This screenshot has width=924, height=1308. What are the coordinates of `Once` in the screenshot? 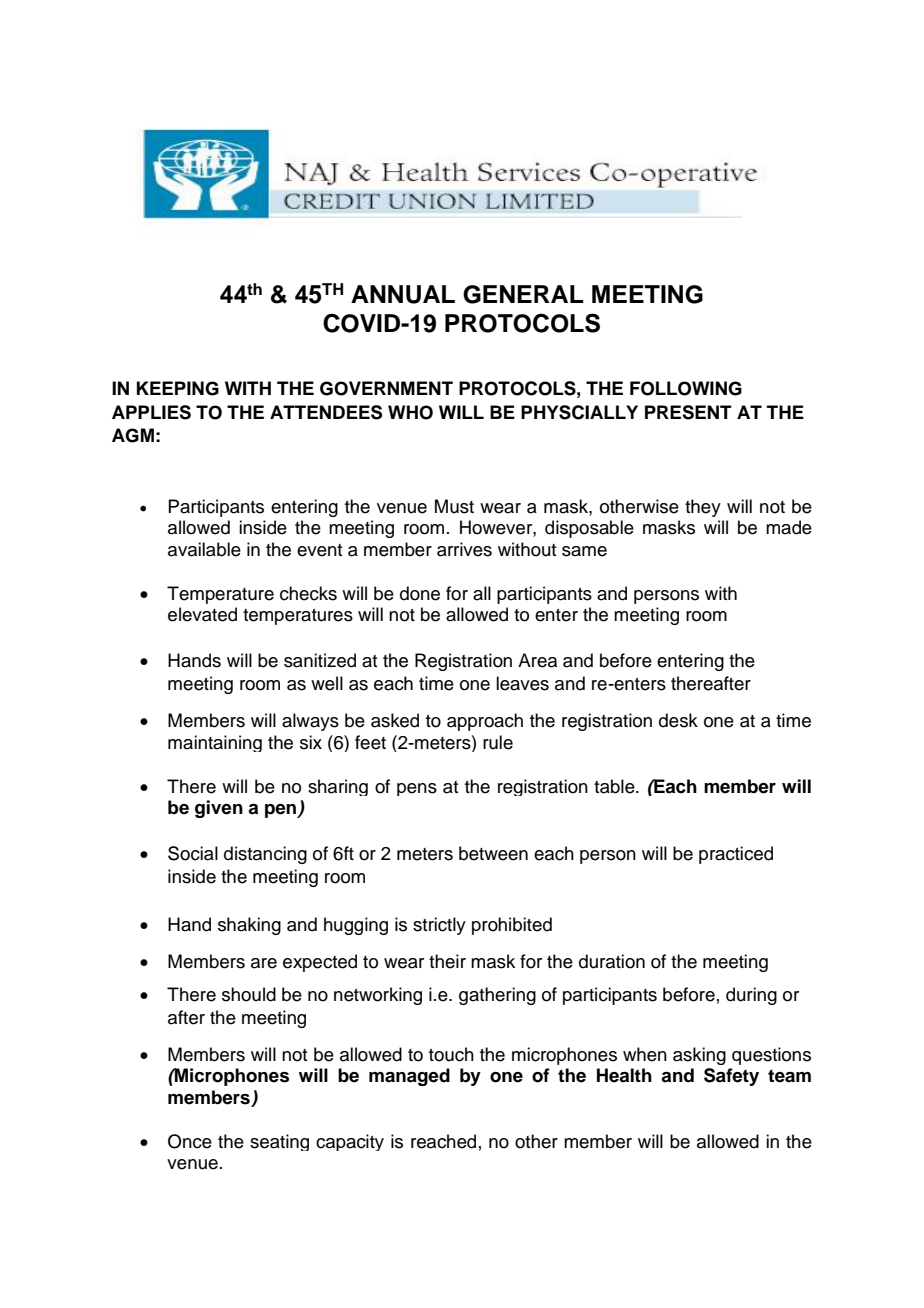 It's located at (190, 1141).
